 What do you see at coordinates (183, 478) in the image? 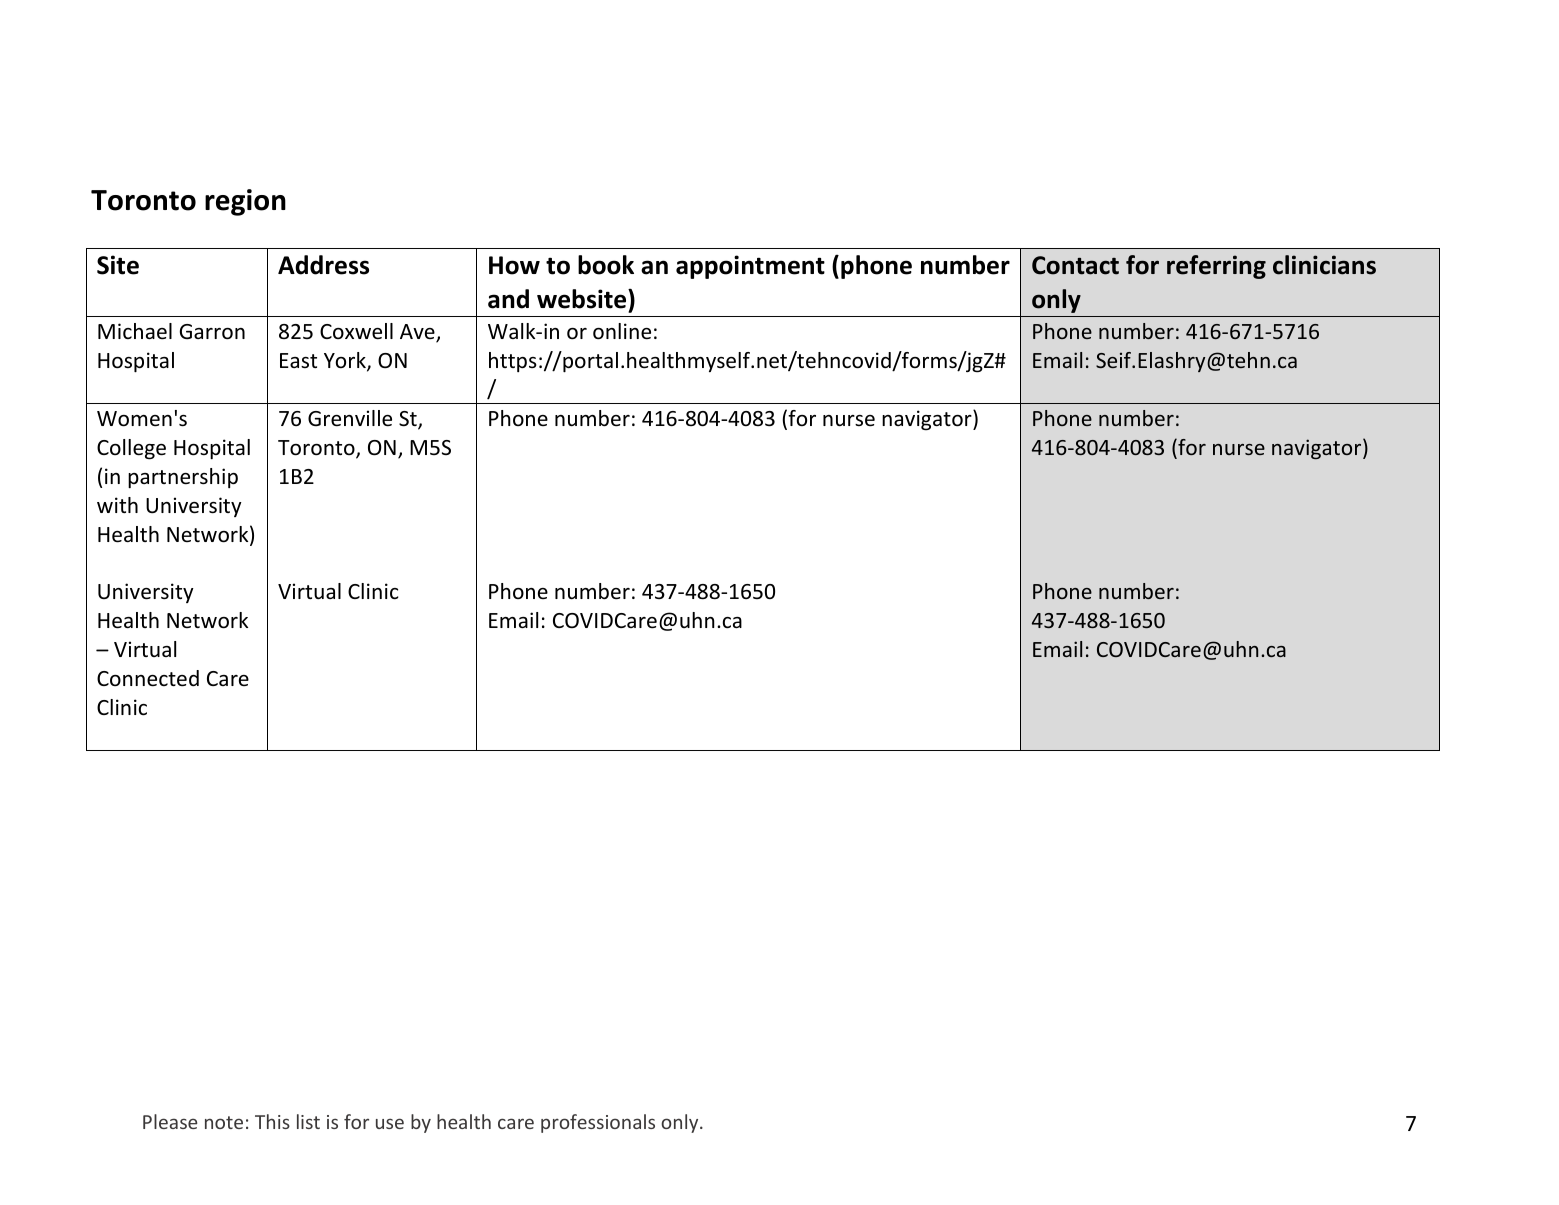
I see `partnership` at bounding box center [183, 478].
